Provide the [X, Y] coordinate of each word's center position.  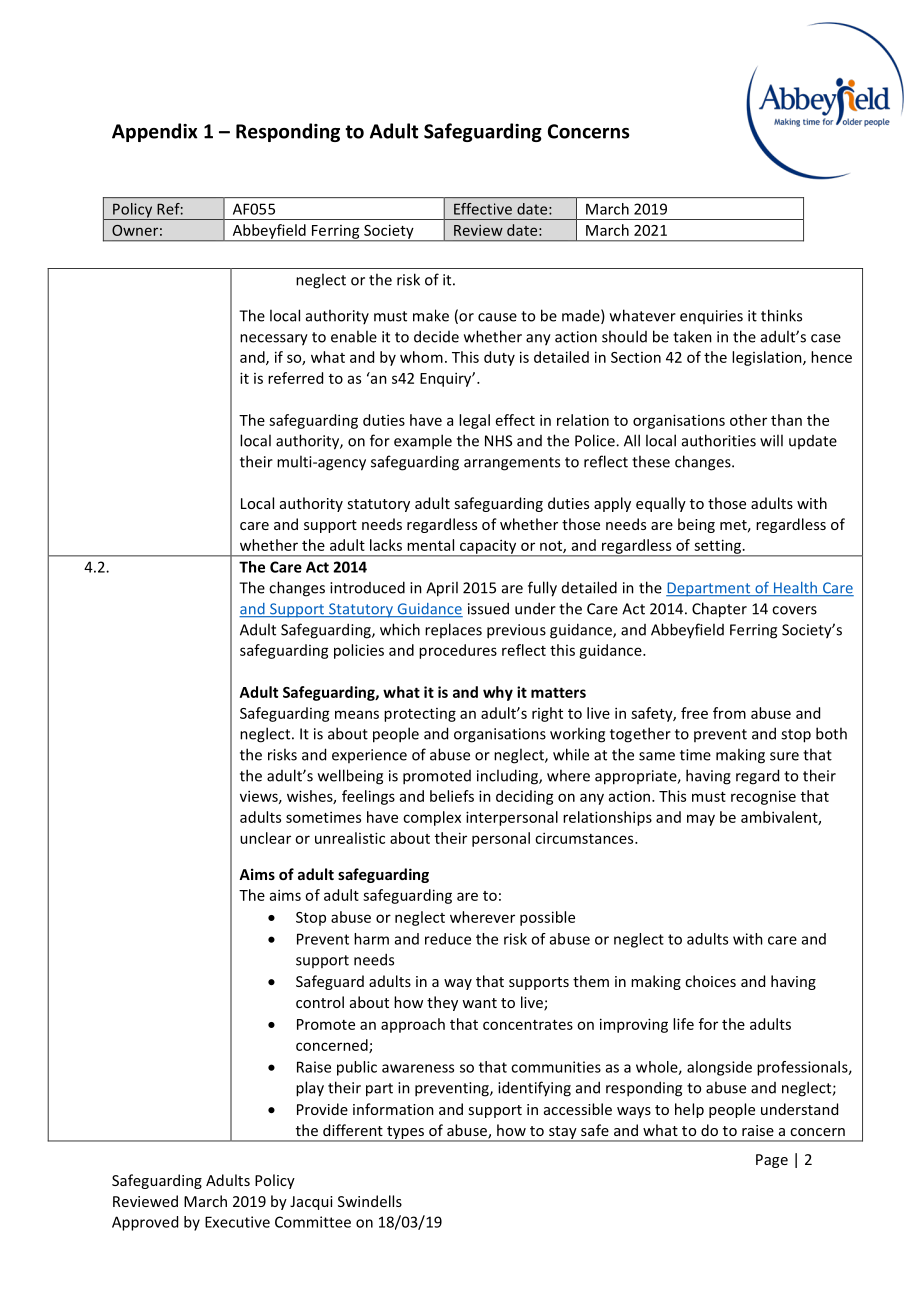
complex [432, 818]
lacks [386, 545]
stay [563, 1133]
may [701, 820]
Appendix [155, 132]
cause [497, 317]
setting [717, 547]
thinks [781, 315]
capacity [488, 547]
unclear [265, 838]
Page [772, 1161]
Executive [237, 1222]
